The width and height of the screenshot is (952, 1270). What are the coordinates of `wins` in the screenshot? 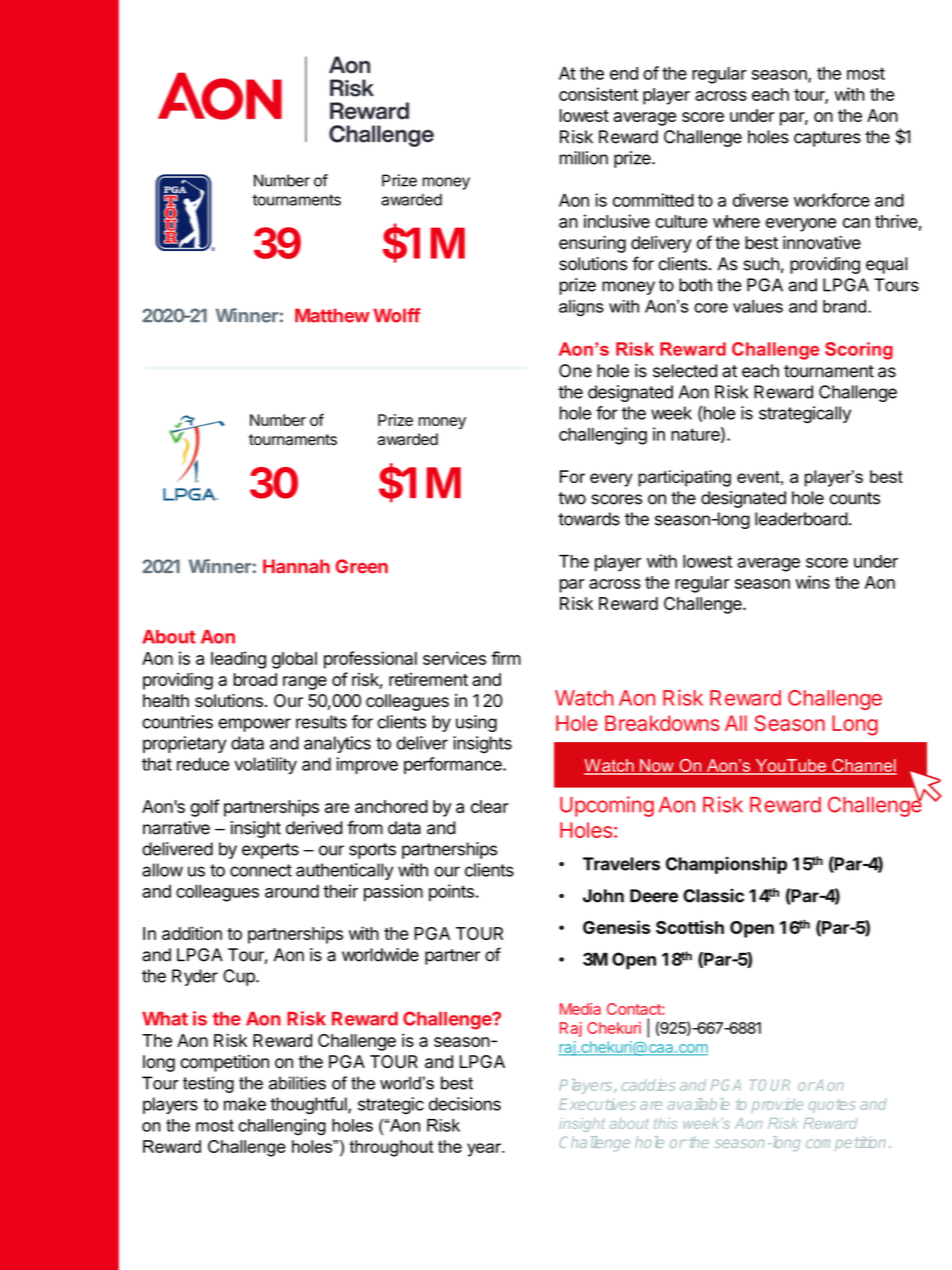 It's located at (812, 582).
